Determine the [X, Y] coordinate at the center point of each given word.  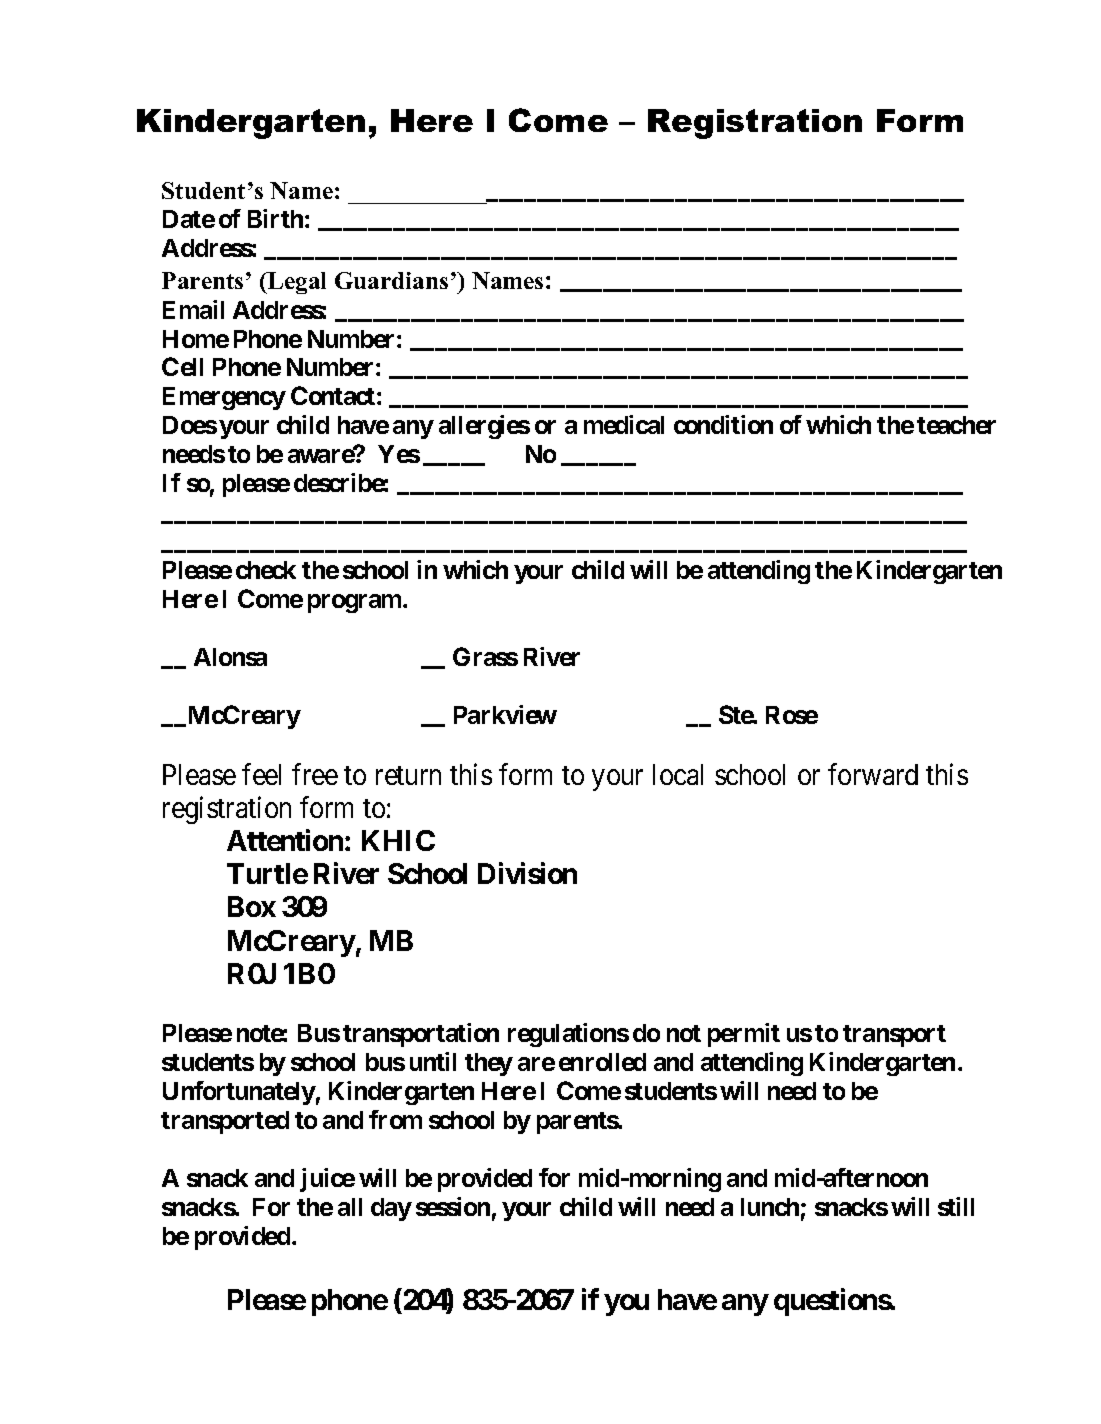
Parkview [505, 714]
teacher [956, 425]
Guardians [391, 280]
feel [261, 774]
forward [873, 774]
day [391, 1209]
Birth [275, 218]
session [453, 1206]
